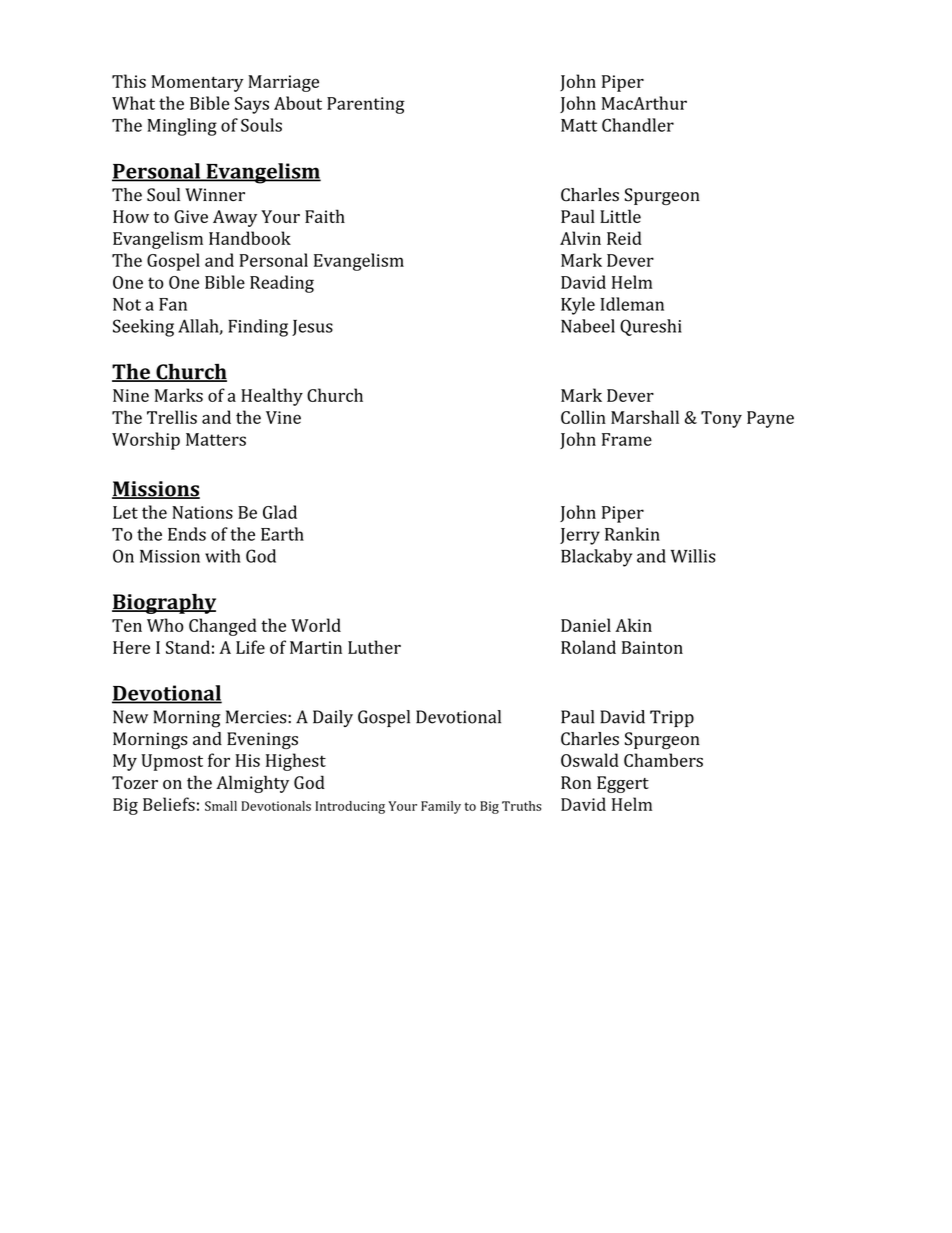  What do you see at coordinates (202, 512) in the page?
I see `Nations` at bounding box center [202, 512].
